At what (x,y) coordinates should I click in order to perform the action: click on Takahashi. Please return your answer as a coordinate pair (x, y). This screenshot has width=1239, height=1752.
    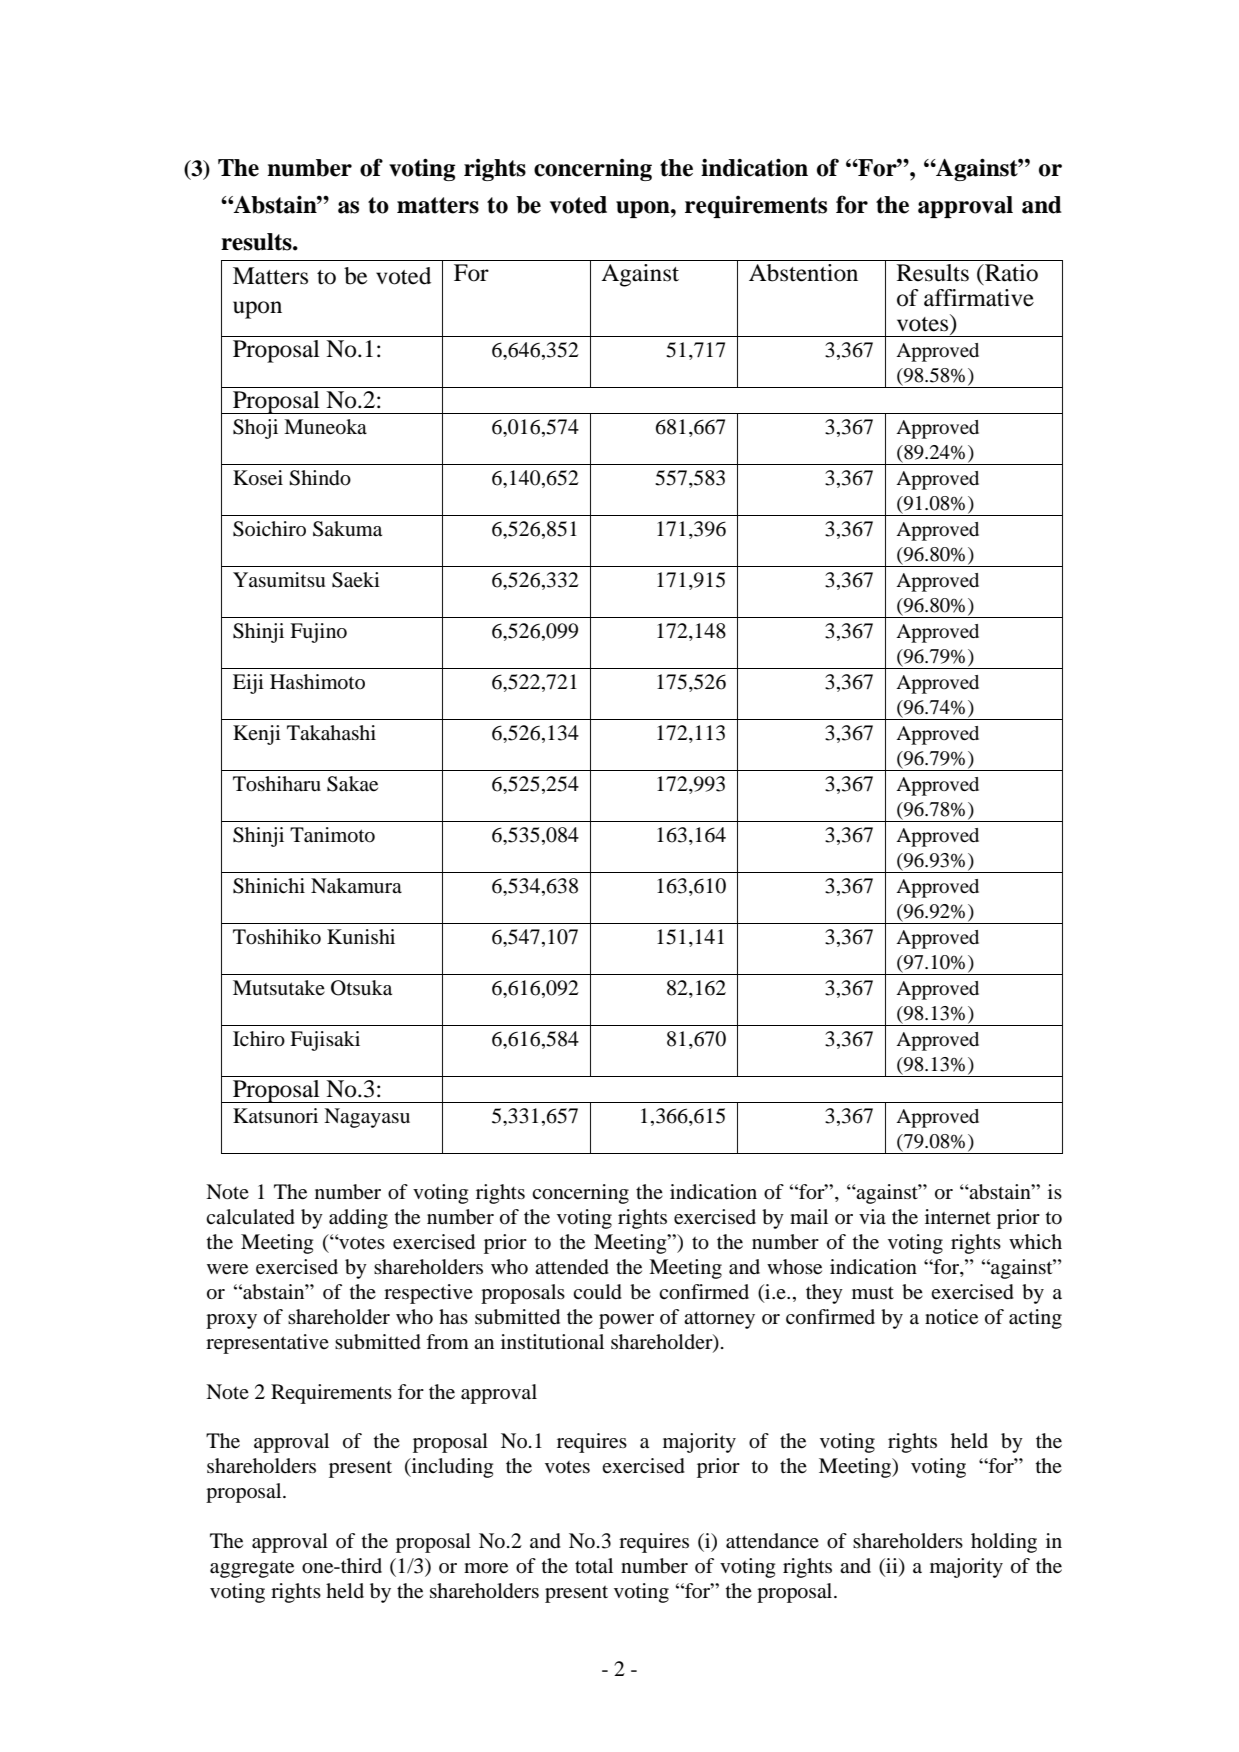
    Looking at the image, I should click on (331, 733).
